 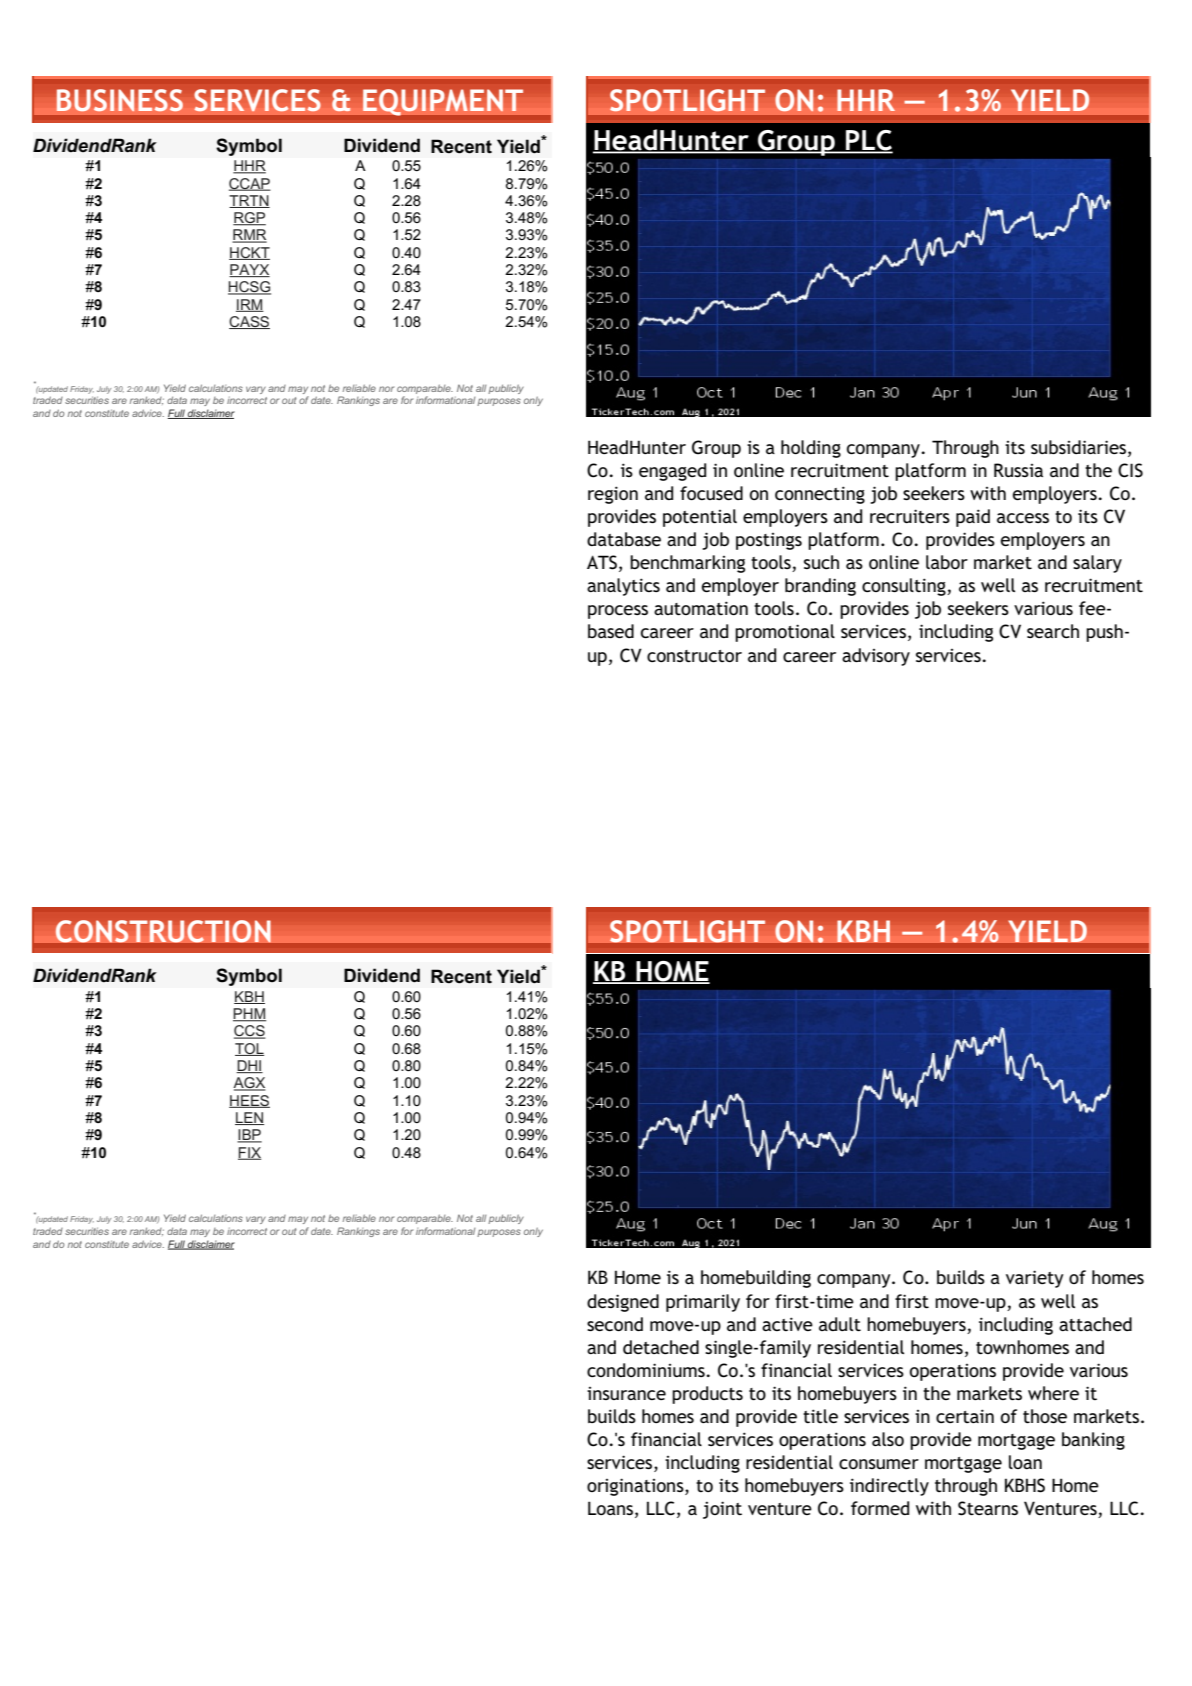 What do you see at coordinates (249, 236) in the image?
I see `RMR` at bounding box center [249, 236].
